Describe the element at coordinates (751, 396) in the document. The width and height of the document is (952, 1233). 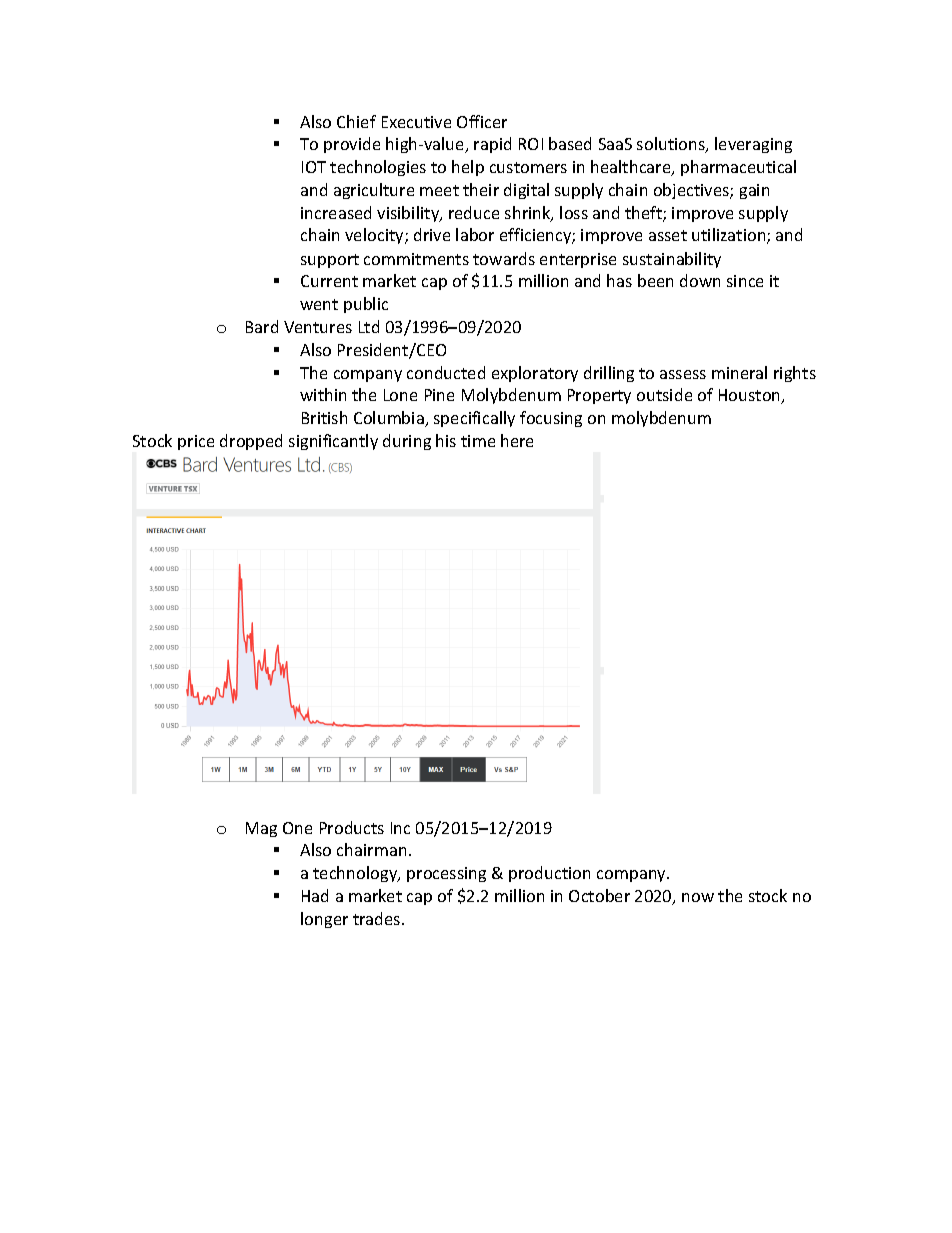
I see `Houston` at that location.
